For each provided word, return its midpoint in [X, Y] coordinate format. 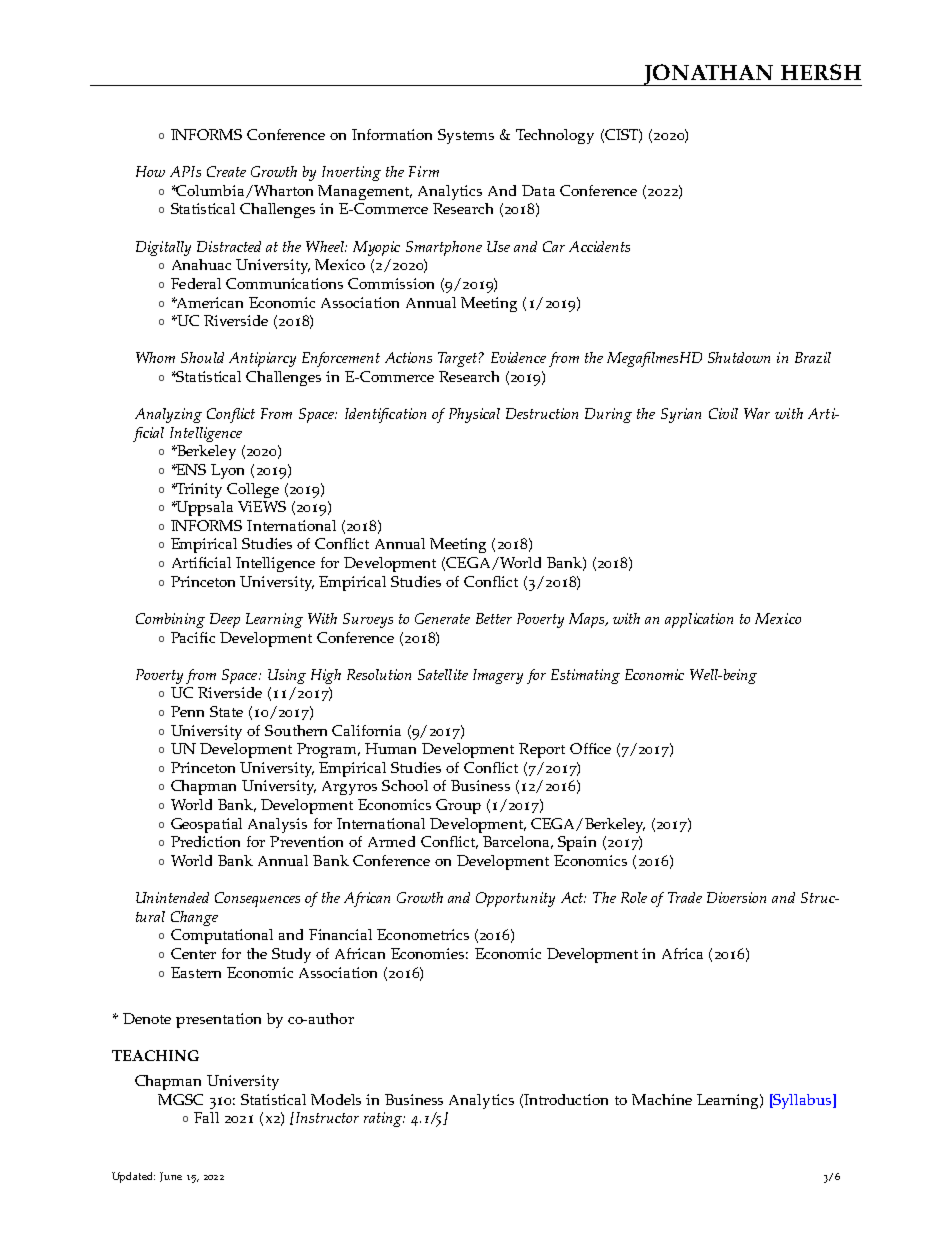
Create [226, 171]
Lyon [227, 471]
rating [384, 1119]
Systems [466, 136]
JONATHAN [709, 75]
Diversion [736, 897]
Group [458, 806]
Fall [206, 1117]
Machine [662, 1099]
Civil [723, 413]
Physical [474, 415]
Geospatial [206, 825]
